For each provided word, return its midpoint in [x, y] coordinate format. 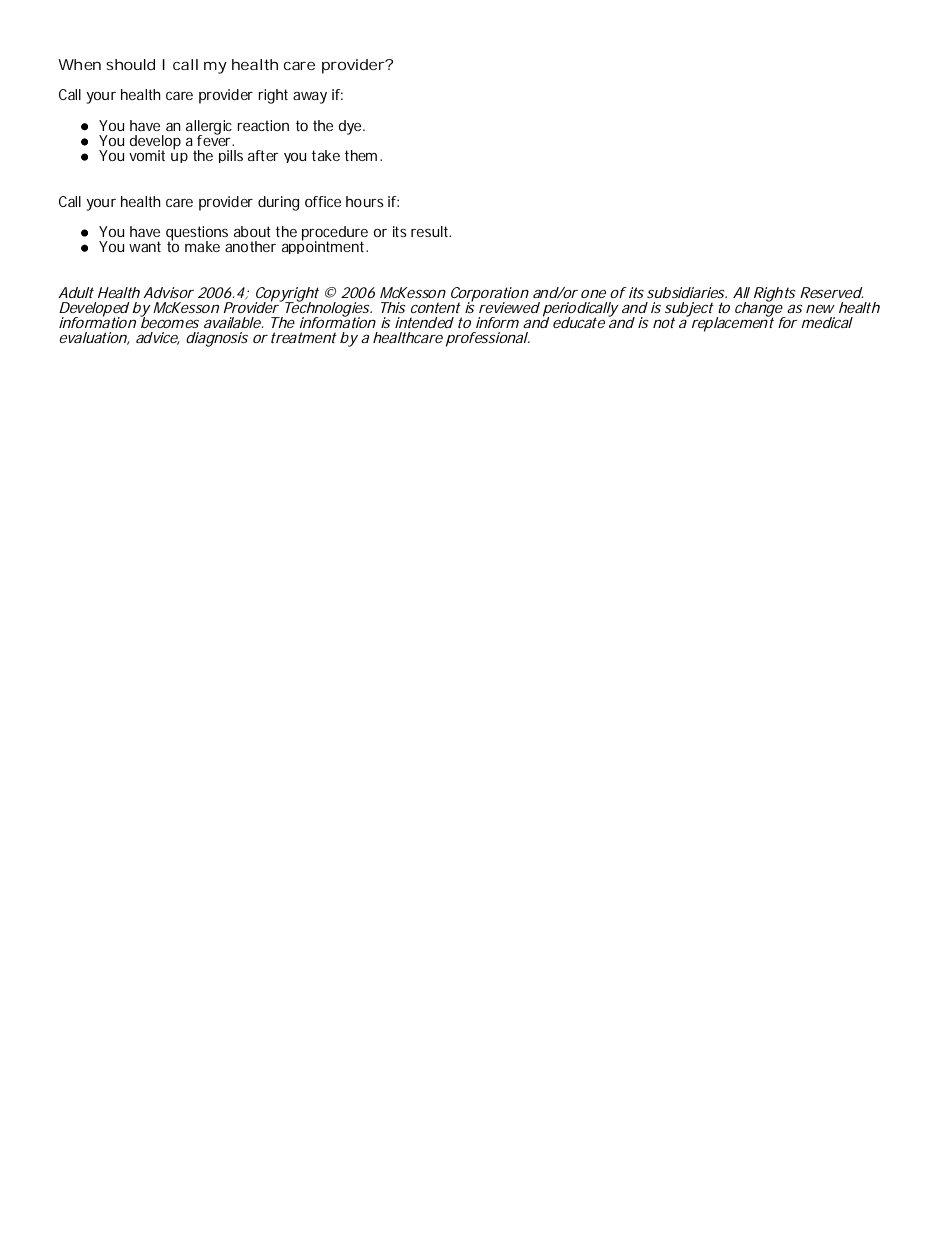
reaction [263, 125]
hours [365, 201]
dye [351, 127]
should [130, 64]
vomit [147, 155]
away [310, 97]
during [278, 203]
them [361, 155]
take [326, 155]
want [145, 246]
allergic [209, 128]
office [323, 201]
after [263, 155]
